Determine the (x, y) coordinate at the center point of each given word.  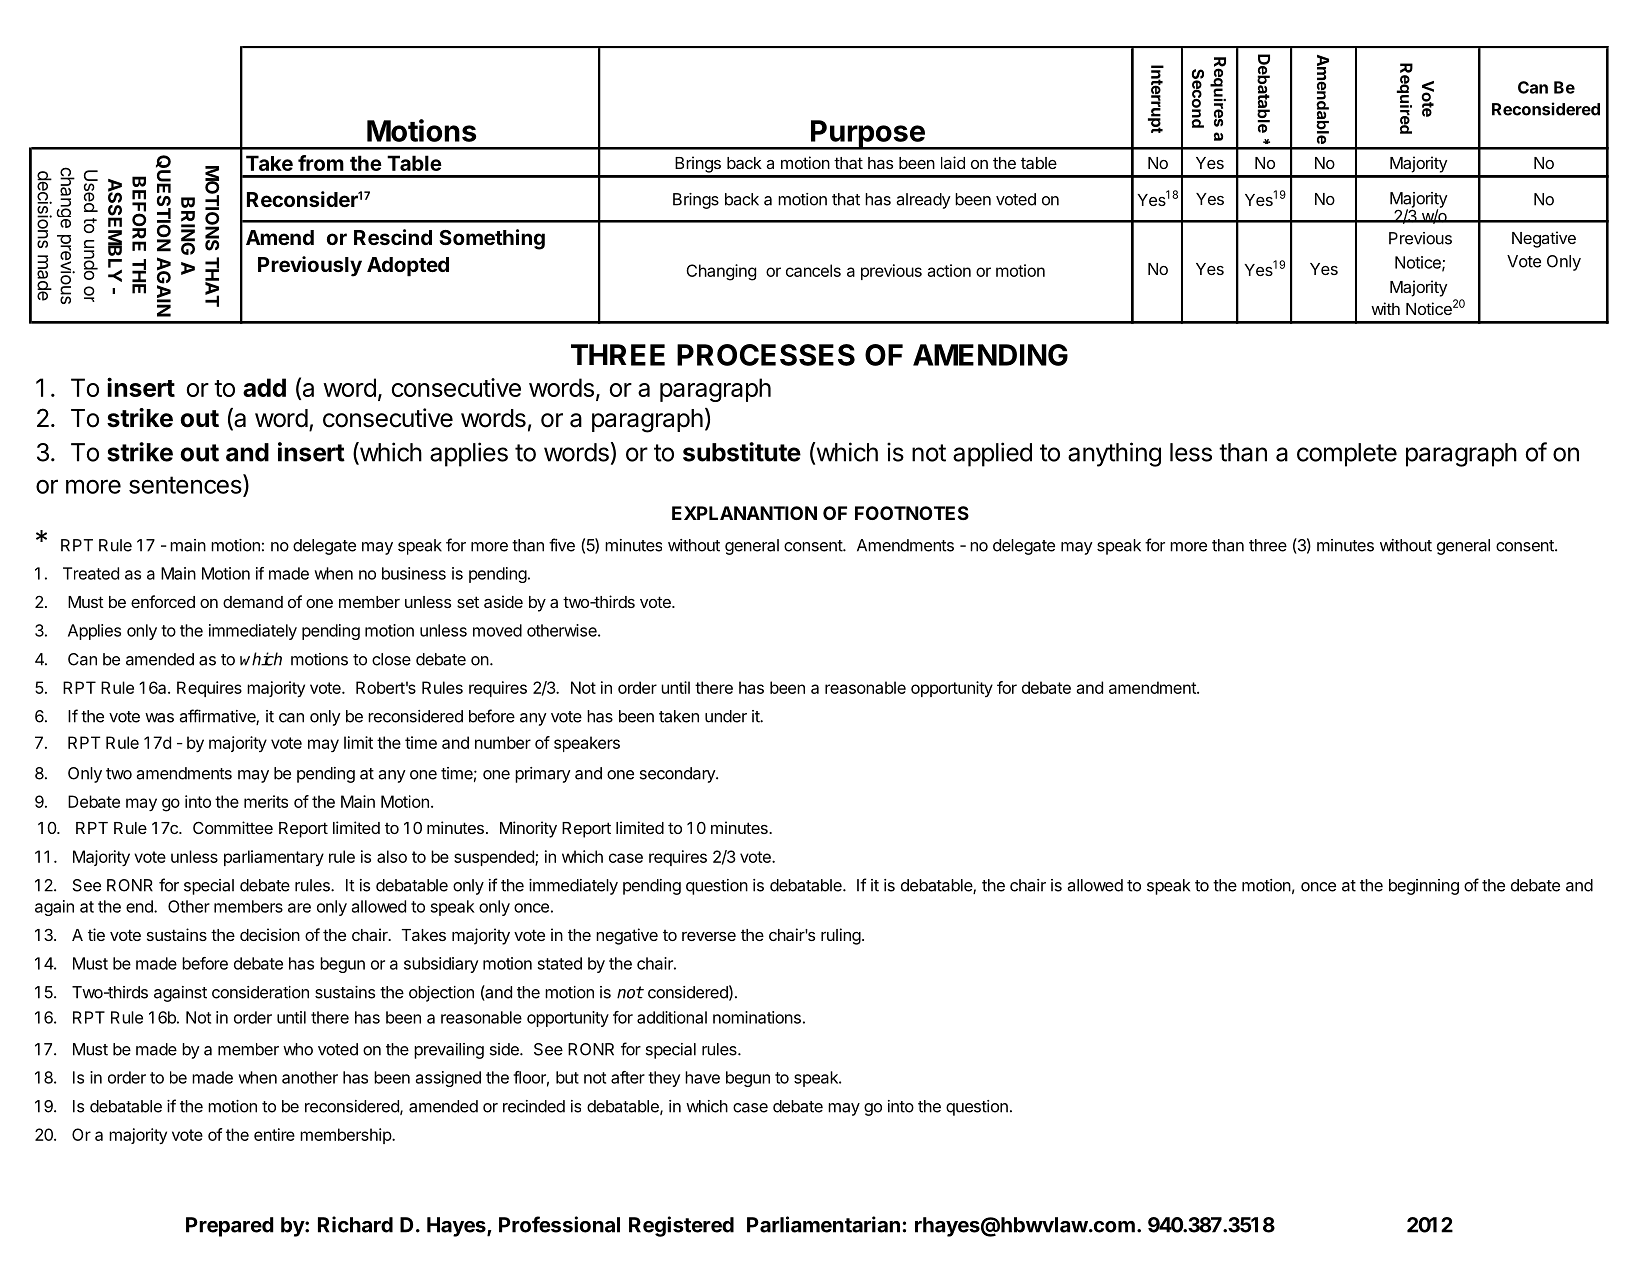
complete (1347, 455)
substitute (742, 452)
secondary (678, 775)
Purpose (868, 135)
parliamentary (274, 858)
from (321, 163)
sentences (185, 485)
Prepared (230, 1227)
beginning (1424, 887)
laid (953, 162)
